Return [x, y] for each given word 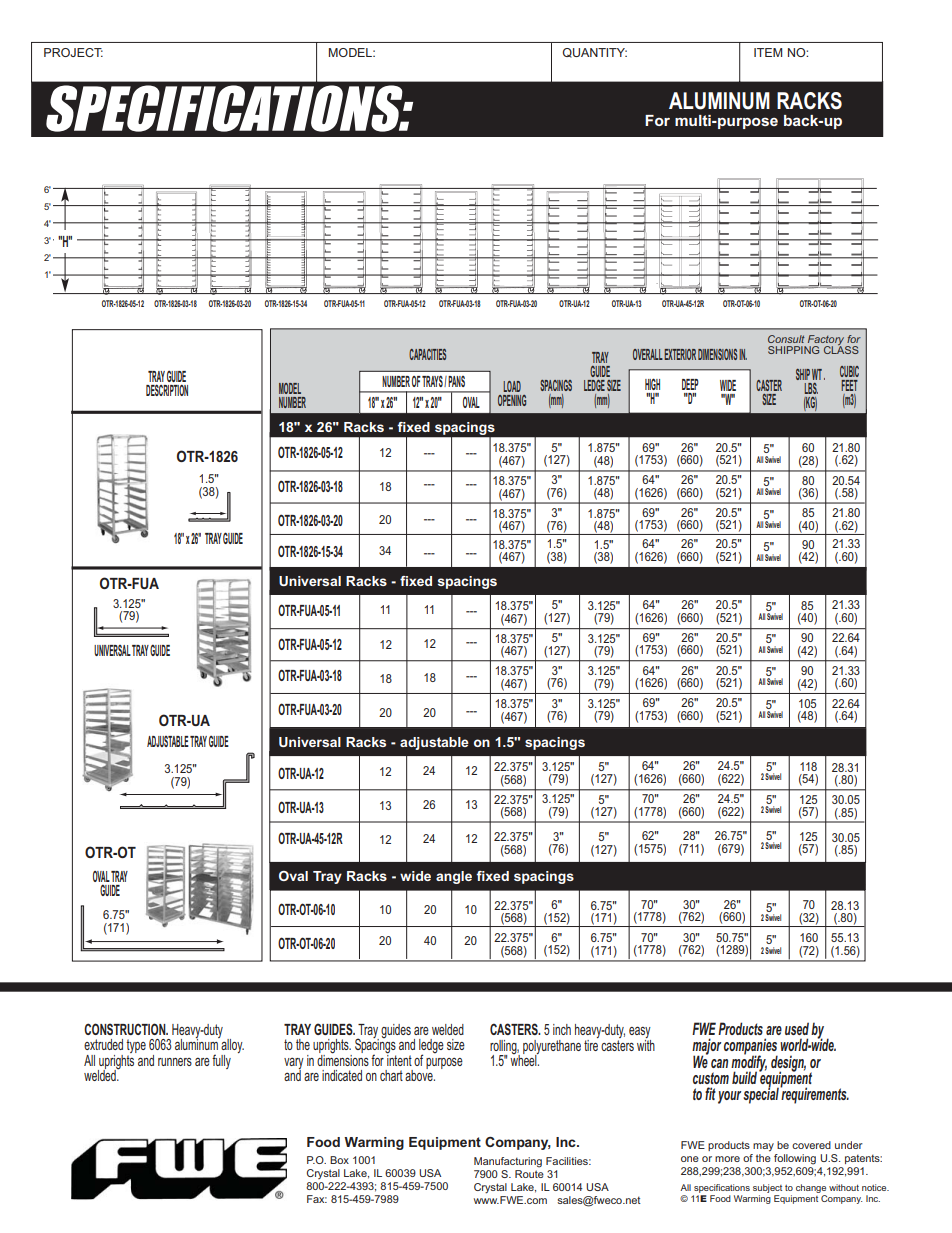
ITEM [768, 52]
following [795, 1159]
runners [175, 1062]
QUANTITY [594, 53]
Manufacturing [508, 1162]
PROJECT [73, 52]
